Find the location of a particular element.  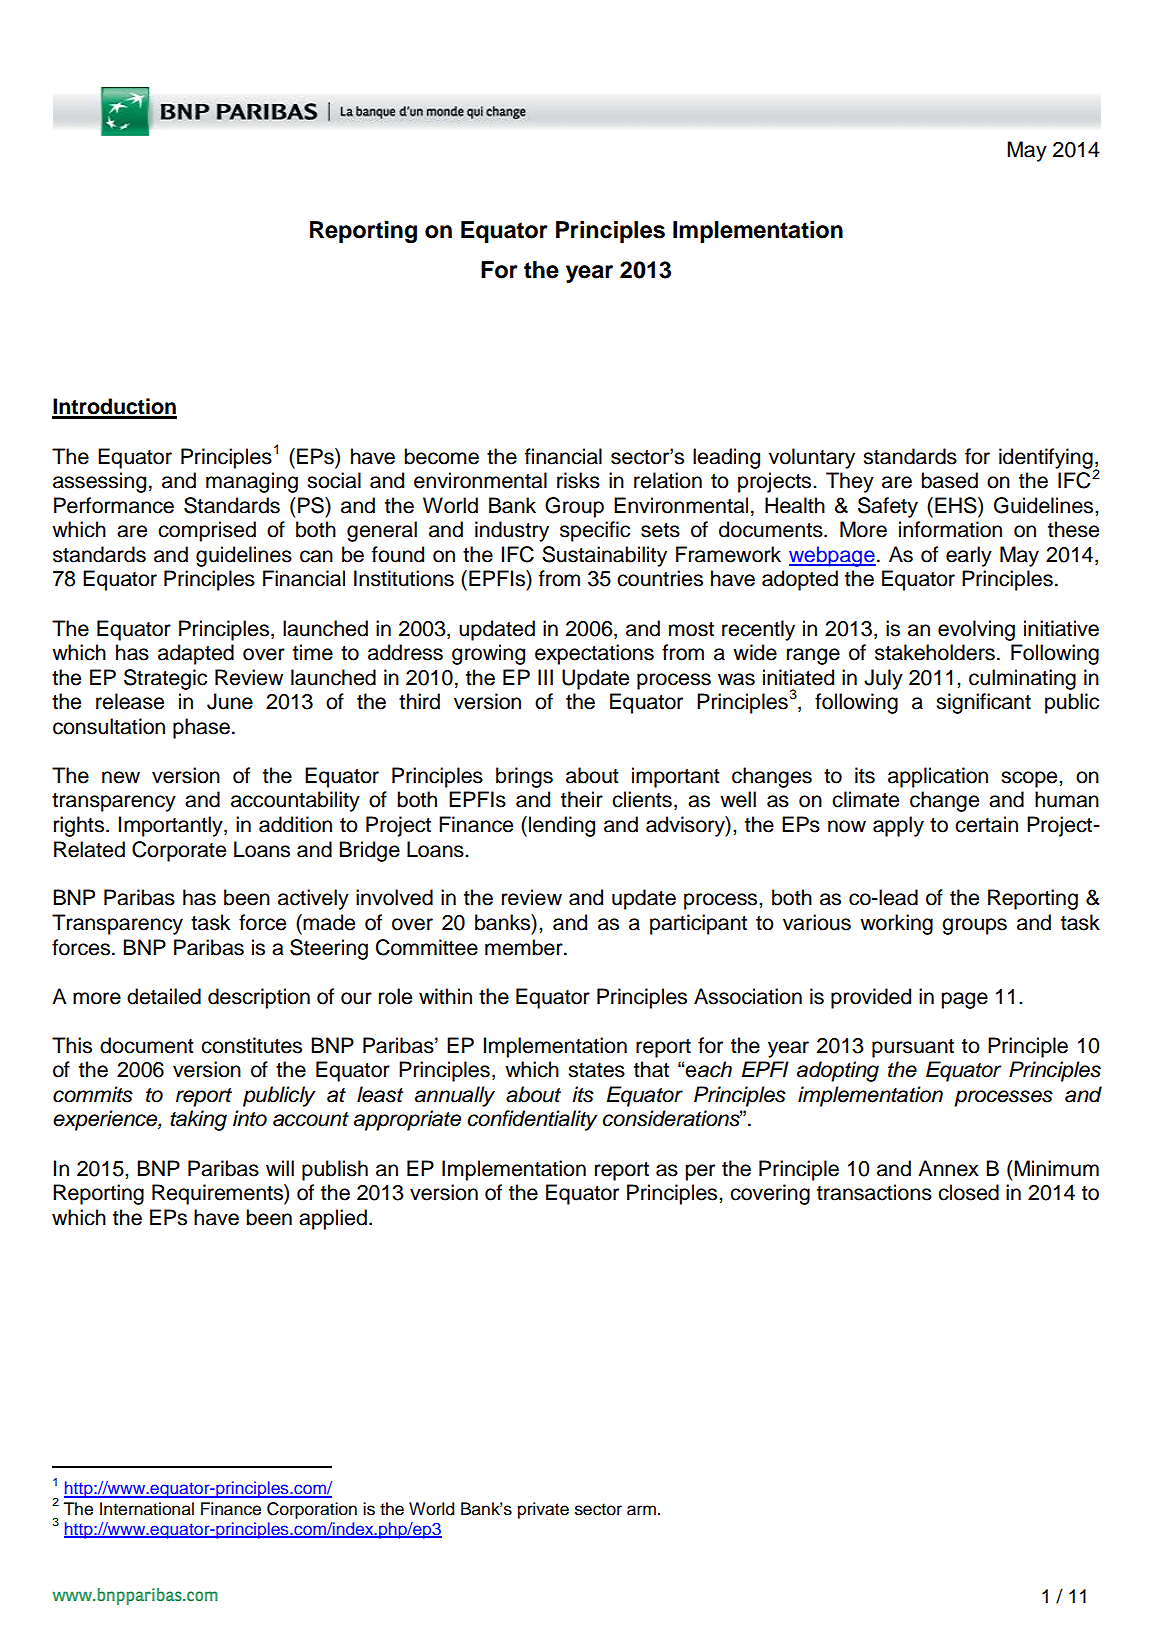

private is located at coordinates (543, 1510).
